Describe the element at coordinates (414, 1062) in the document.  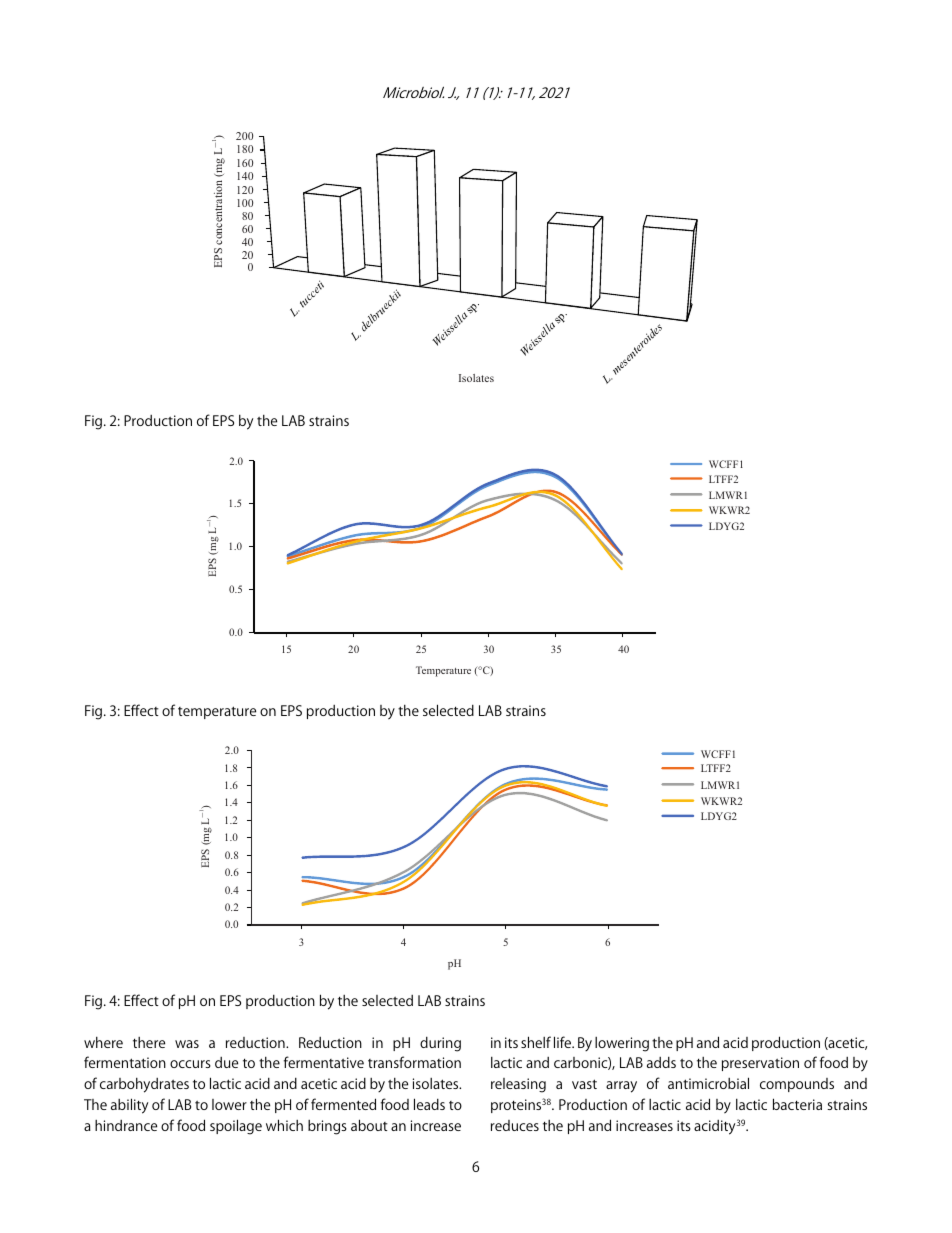
I see `transformation` at that location.
